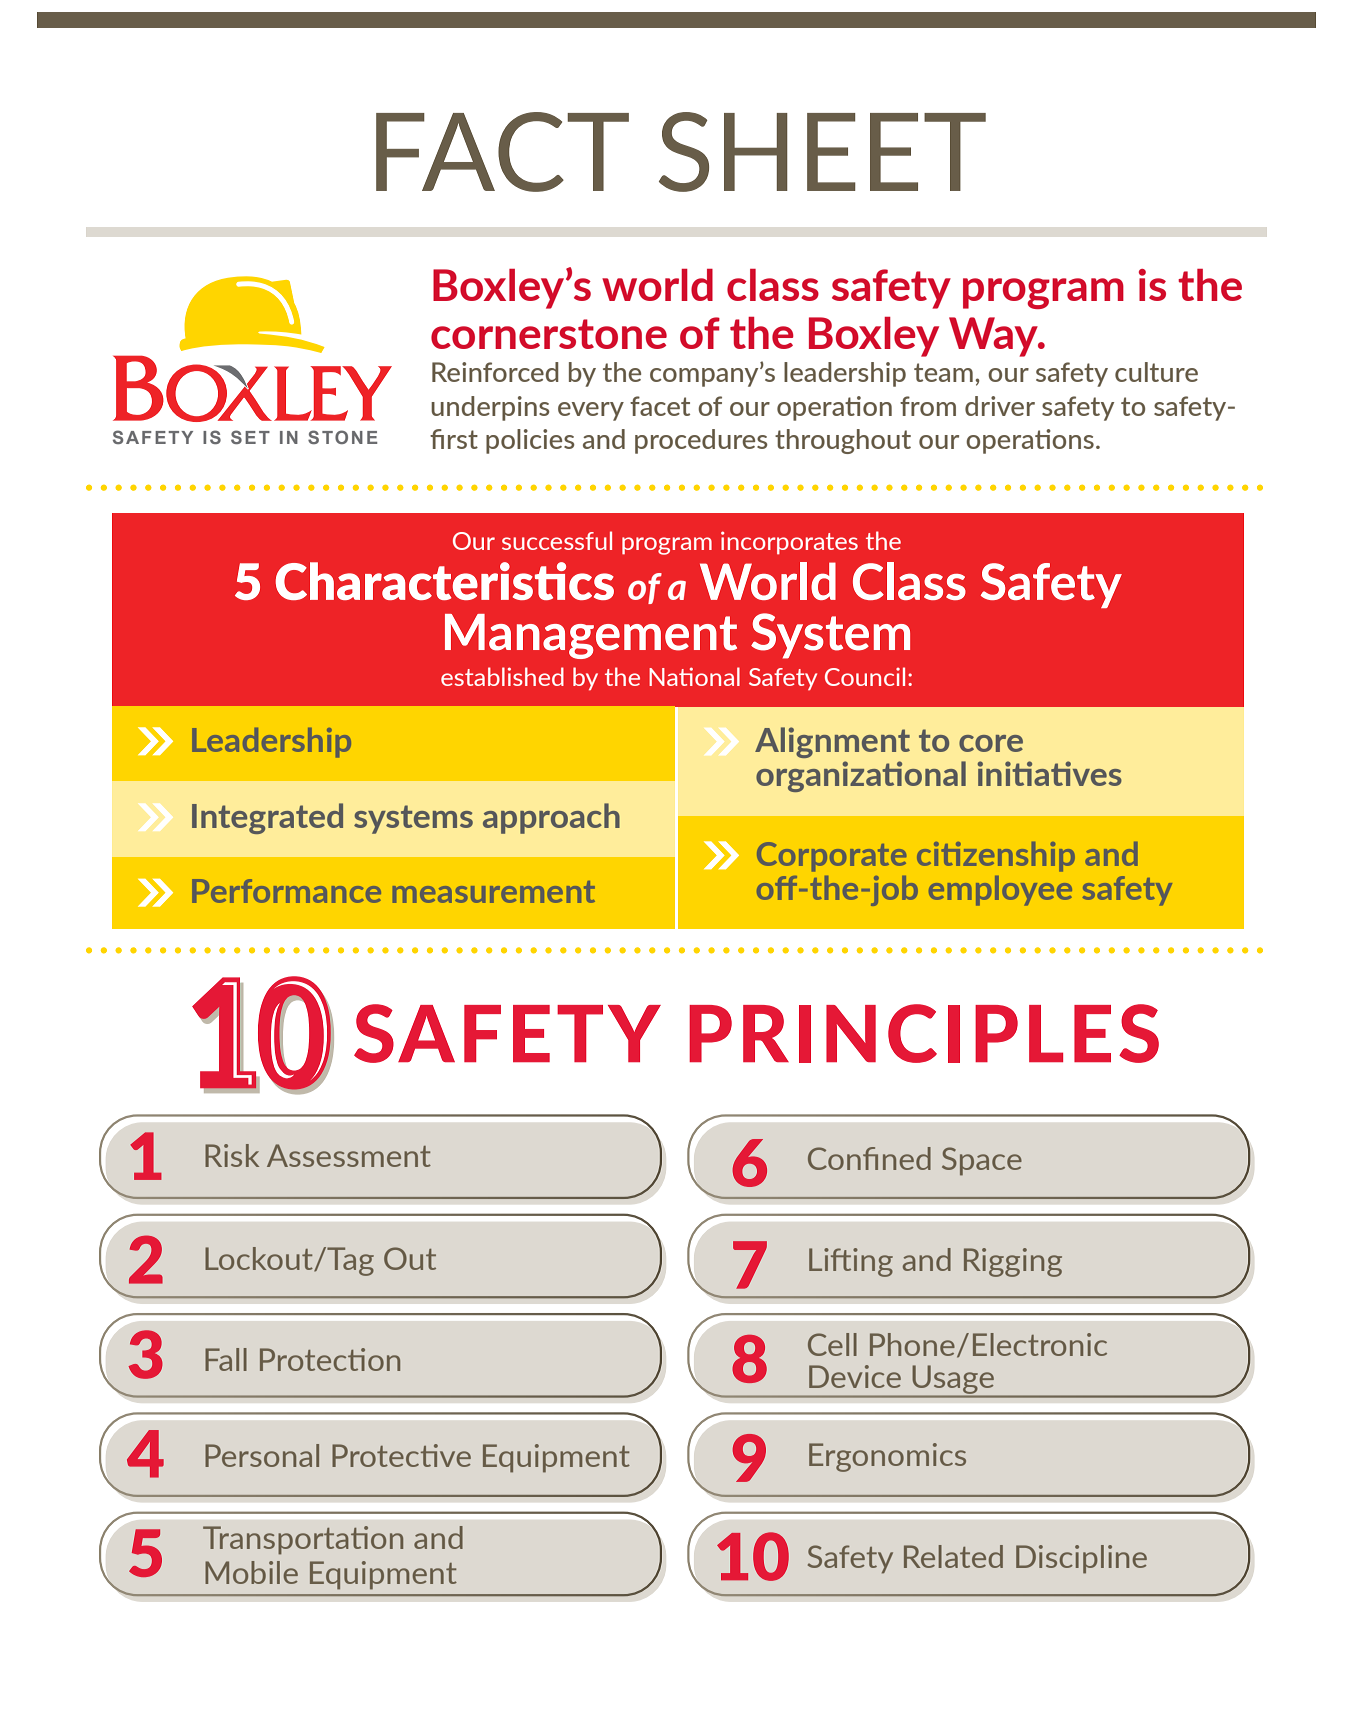 The height and width of the page is (1731, 1354). What do you see at coordinates (982, 1161) in the page?
I see `Space` at bounding box center [982, 1161].
